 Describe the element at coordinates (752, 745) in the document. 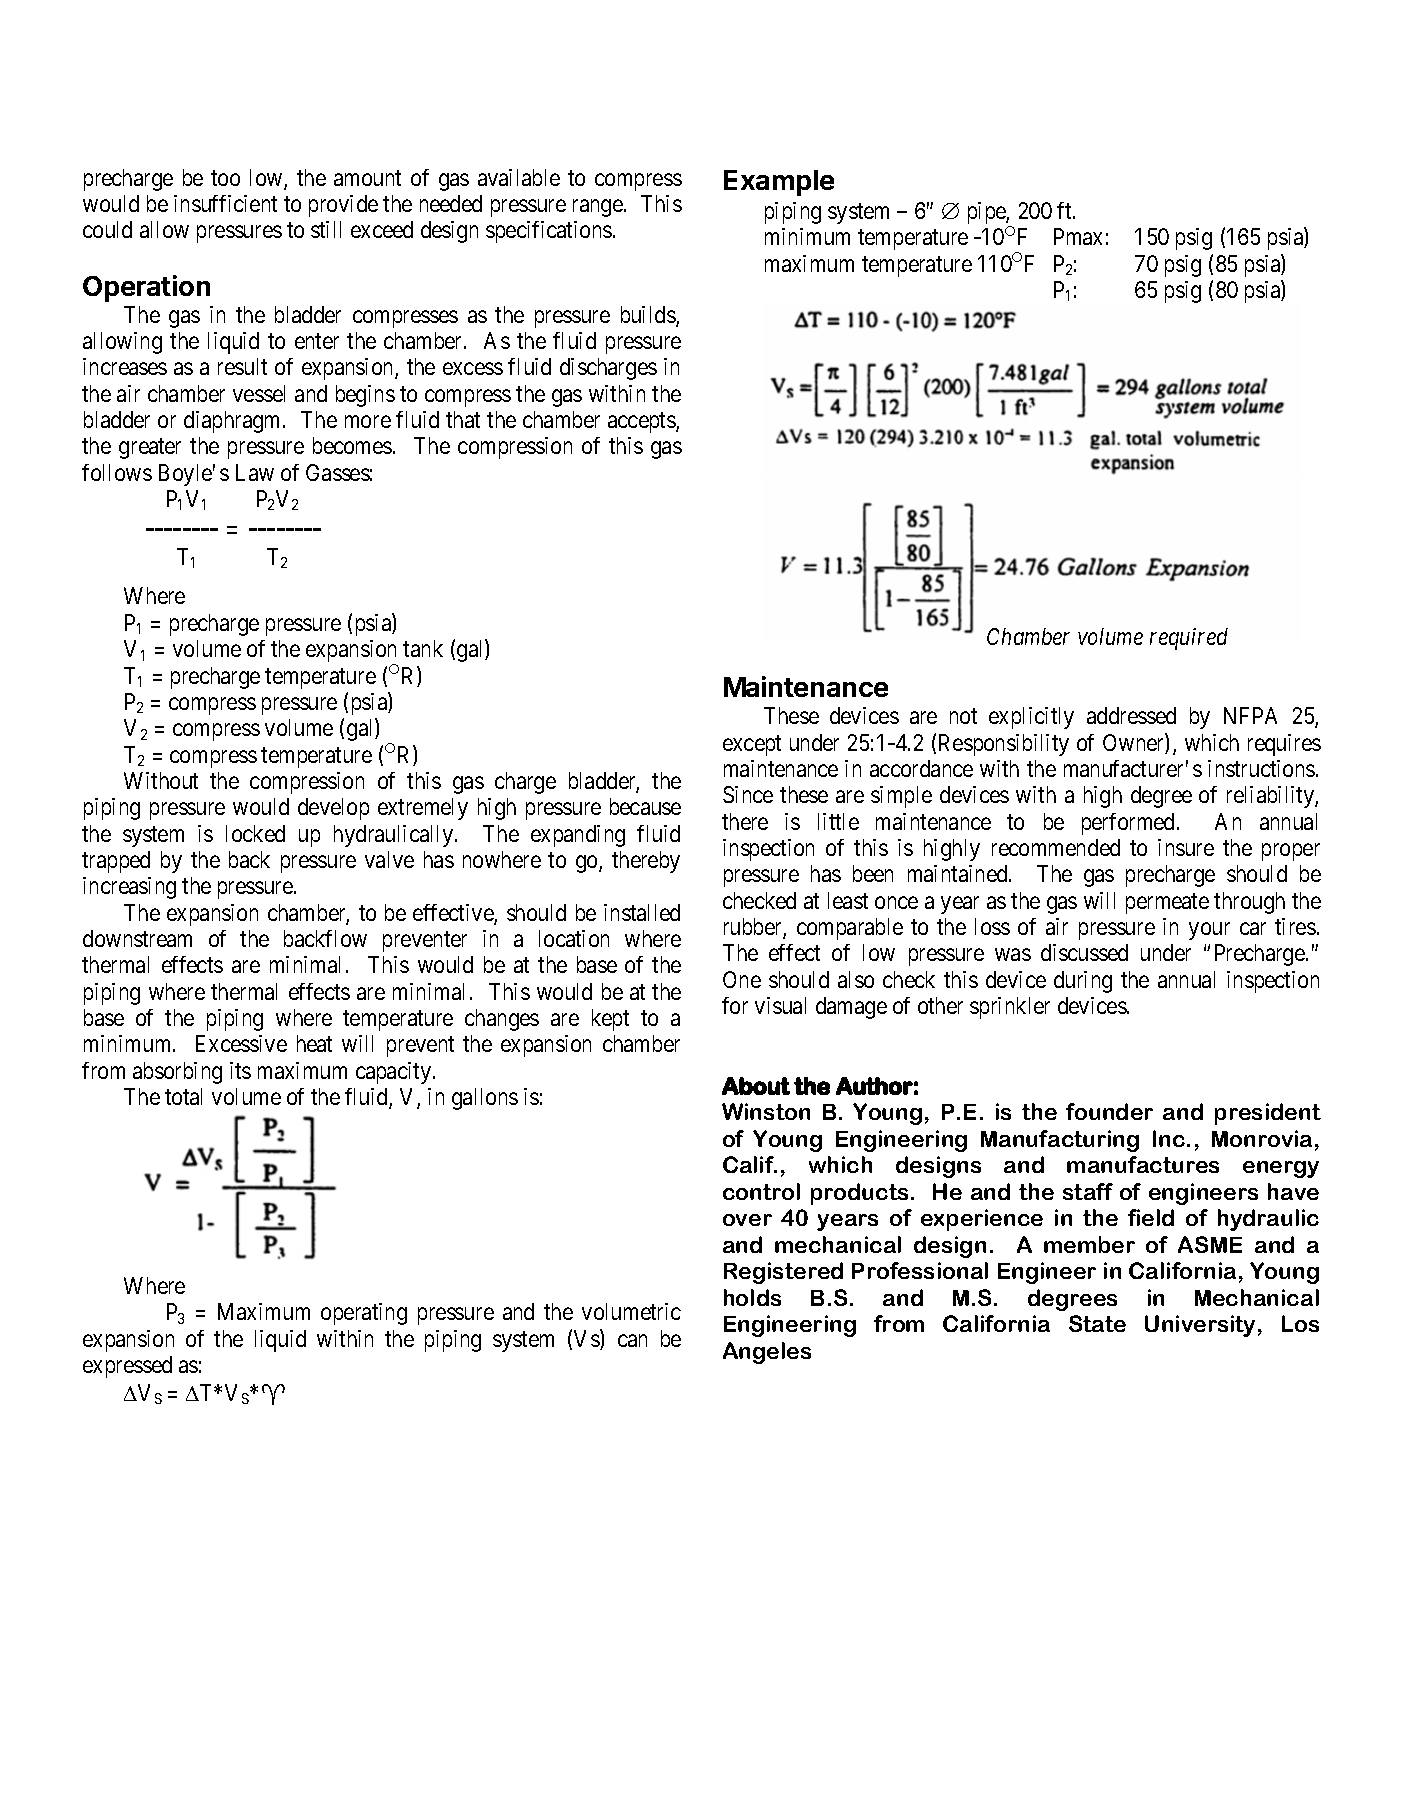

I see `except` at that location.
